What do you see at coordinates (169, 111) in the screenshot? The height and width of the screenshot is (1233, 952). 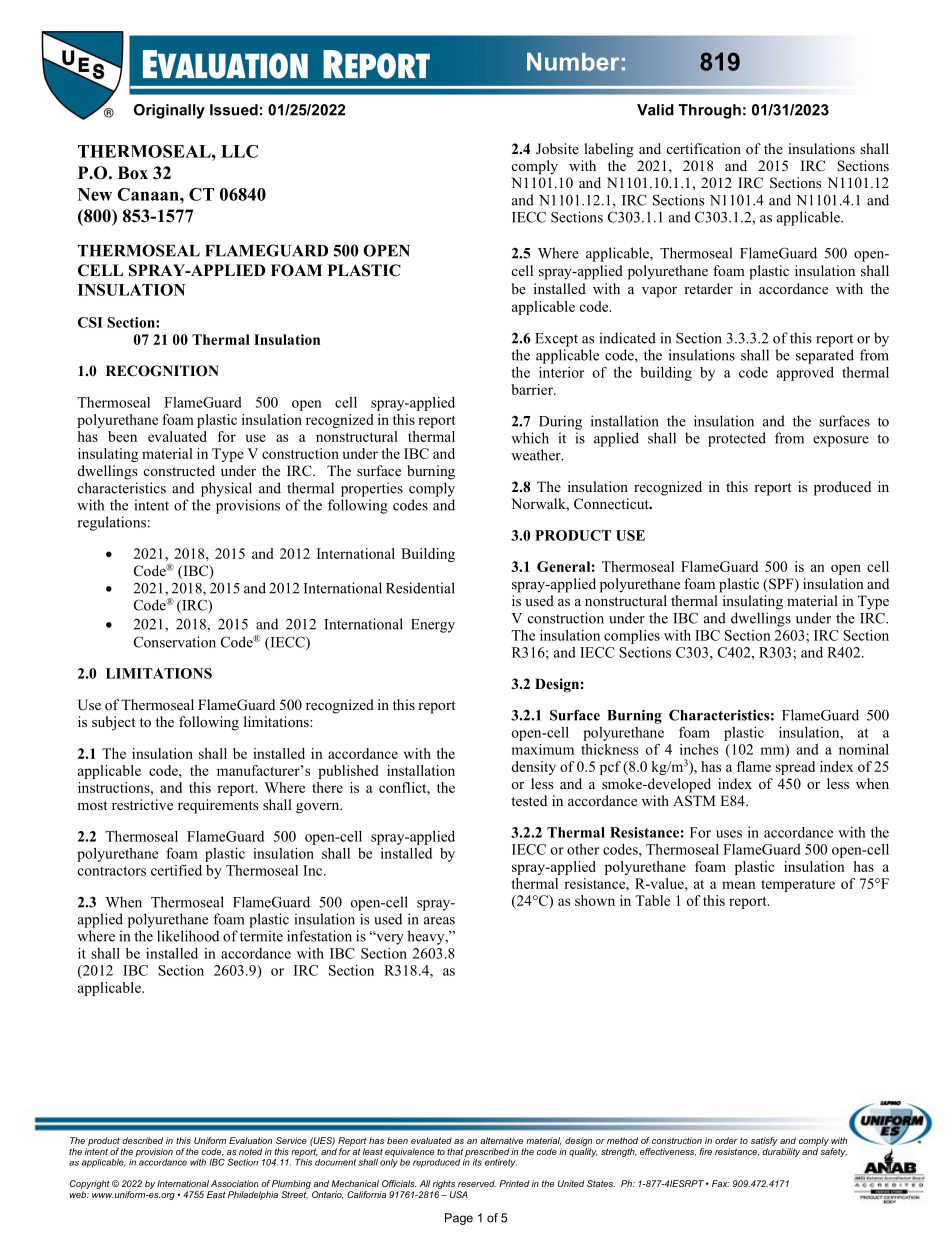 I see `Originally` at bounding box center [169, 111].
